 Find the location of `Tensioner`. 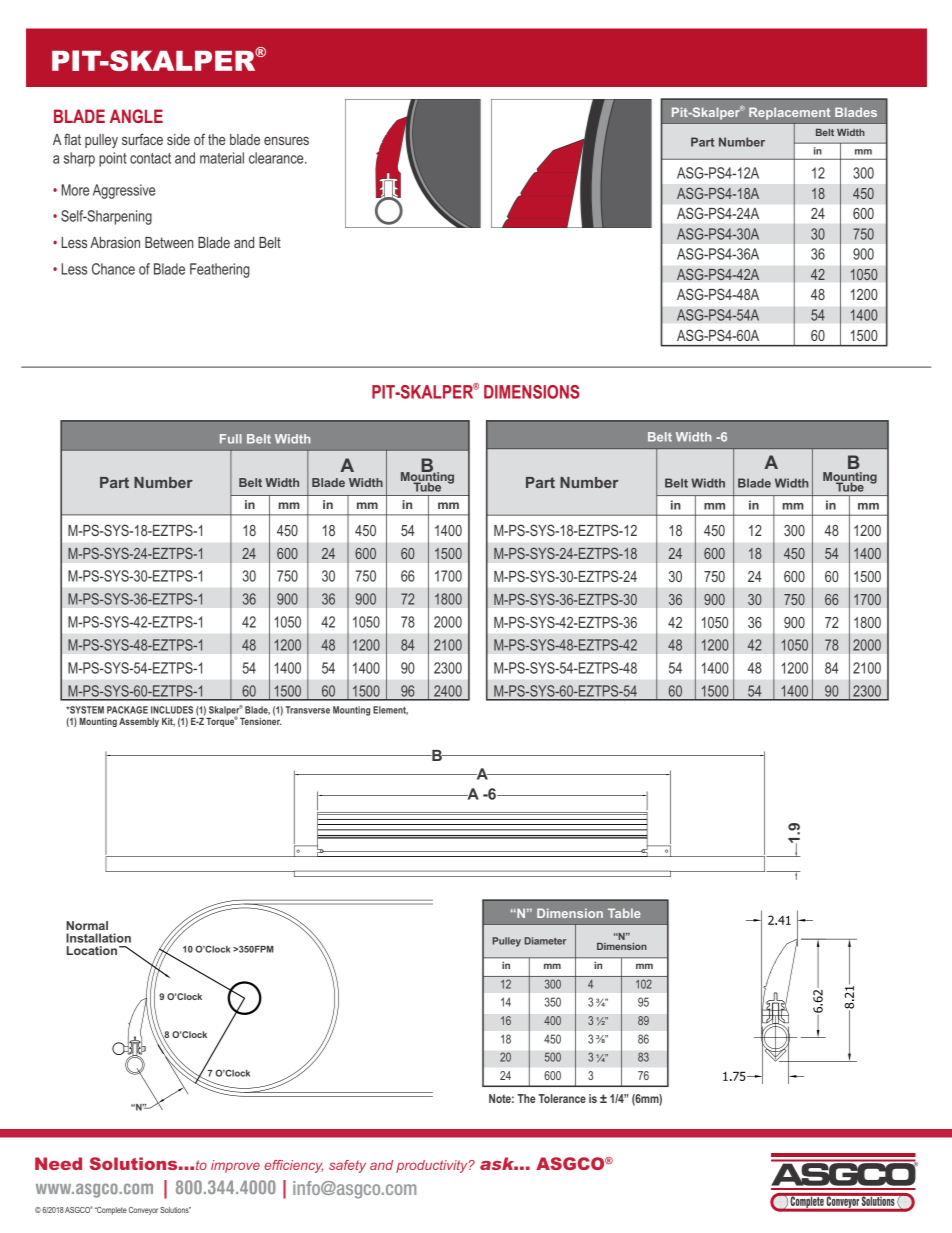

Tensioner is located at coordinates (261, 720).
